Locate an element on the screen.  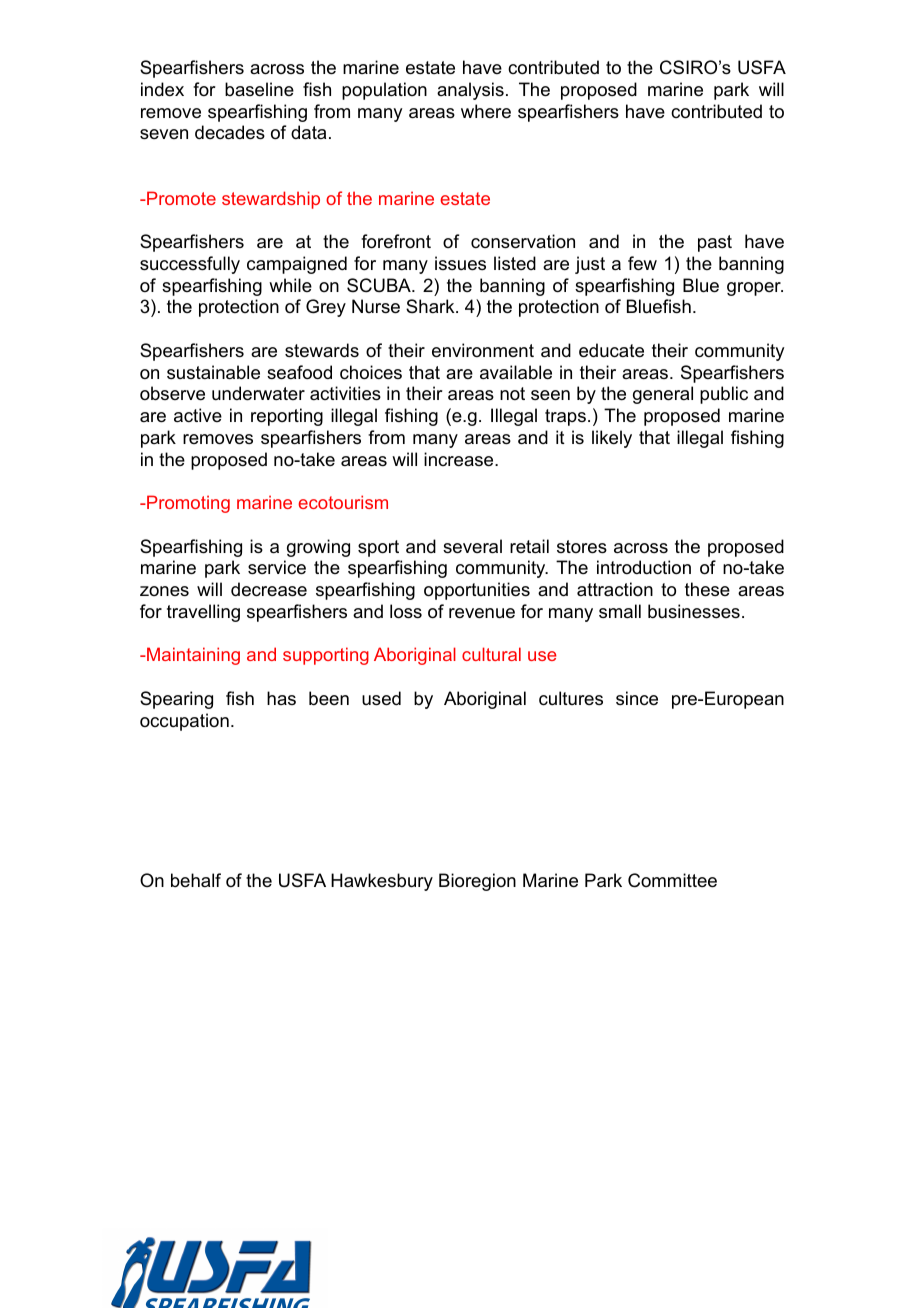
cultural is located at coordinates (491, 654).
